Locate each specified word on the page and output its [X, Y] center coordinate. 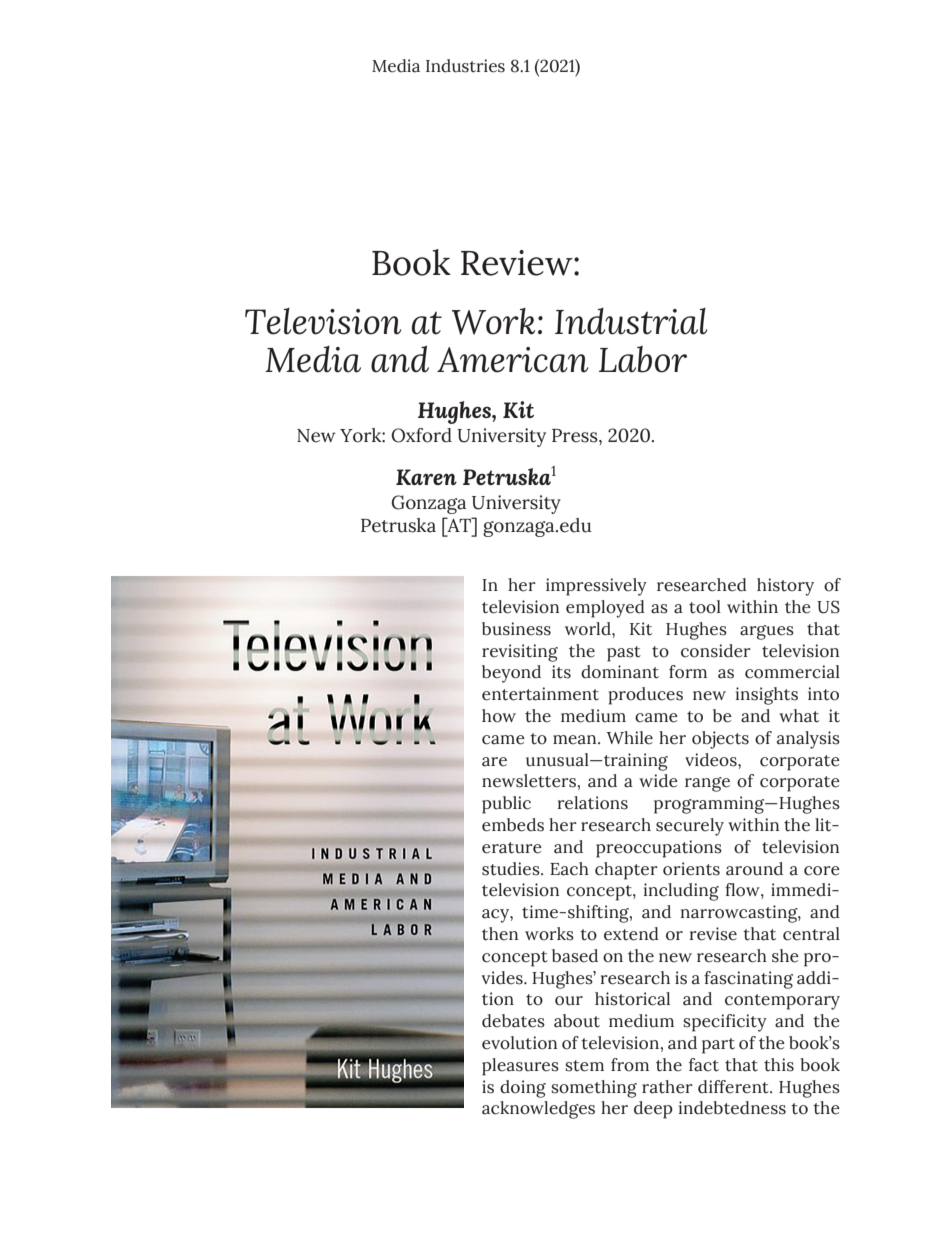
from [630, 1065]
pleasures [520, 1067]
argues [767, 632]
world [589, 629]
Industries [465, 66]
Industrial [631, 321]
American [512, 360]
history [785, 587]
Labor [643, 359]
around [754, 869]
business [516, 629]
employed [605, 609]
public [506, 805]
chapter [626, 871]
